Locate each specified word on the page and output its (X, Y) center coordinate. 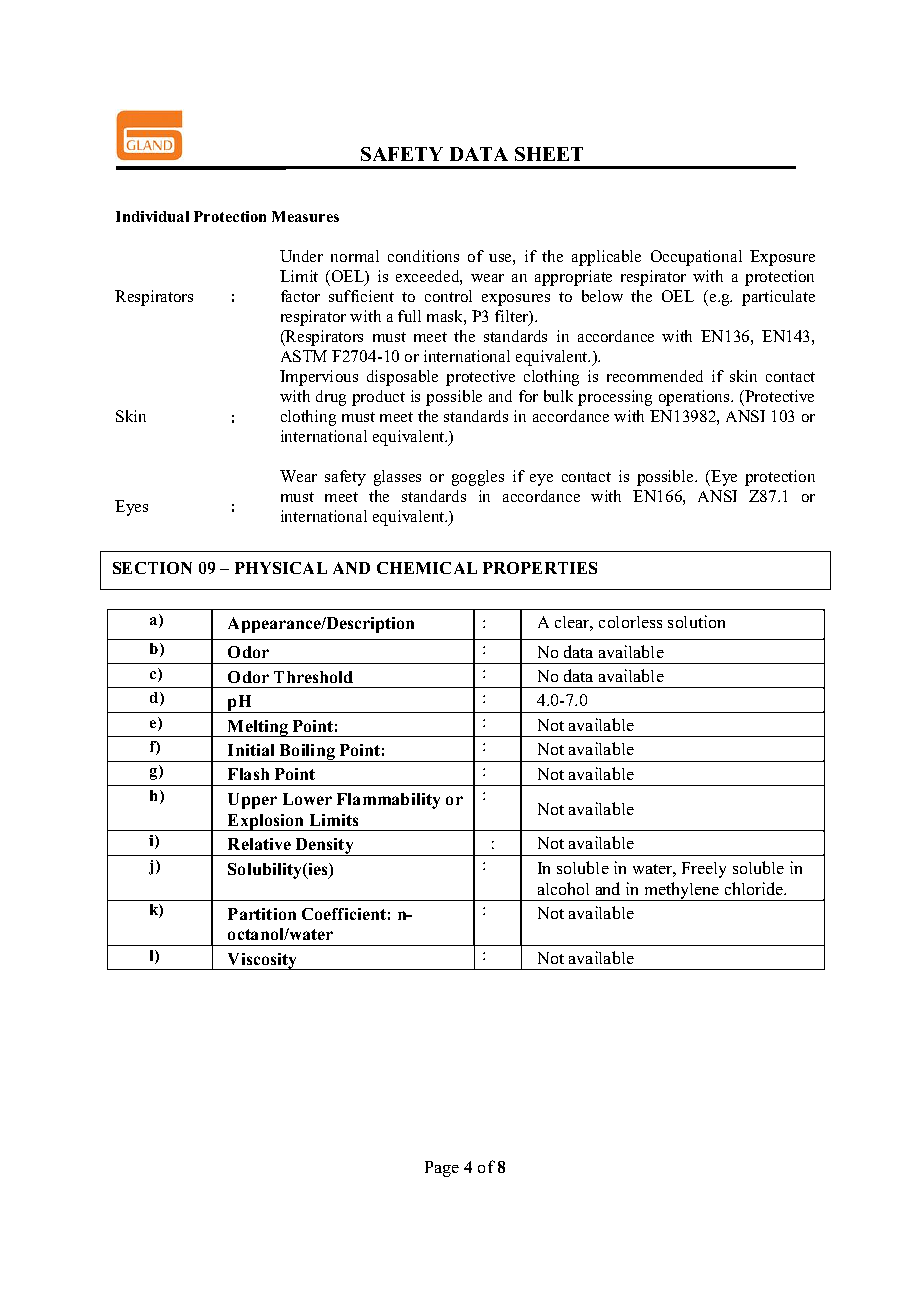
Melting (258, 728)
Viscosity (263, 961)
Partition (262, 914)
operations (695, 398)
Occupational (696, 258)
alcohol (563, 888)
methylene (682, 891)
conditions (423, 256)
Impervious (319, 378)
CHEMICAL (427, 568)
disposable (402, 378)
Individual (152, 216)
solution (696, 621)
